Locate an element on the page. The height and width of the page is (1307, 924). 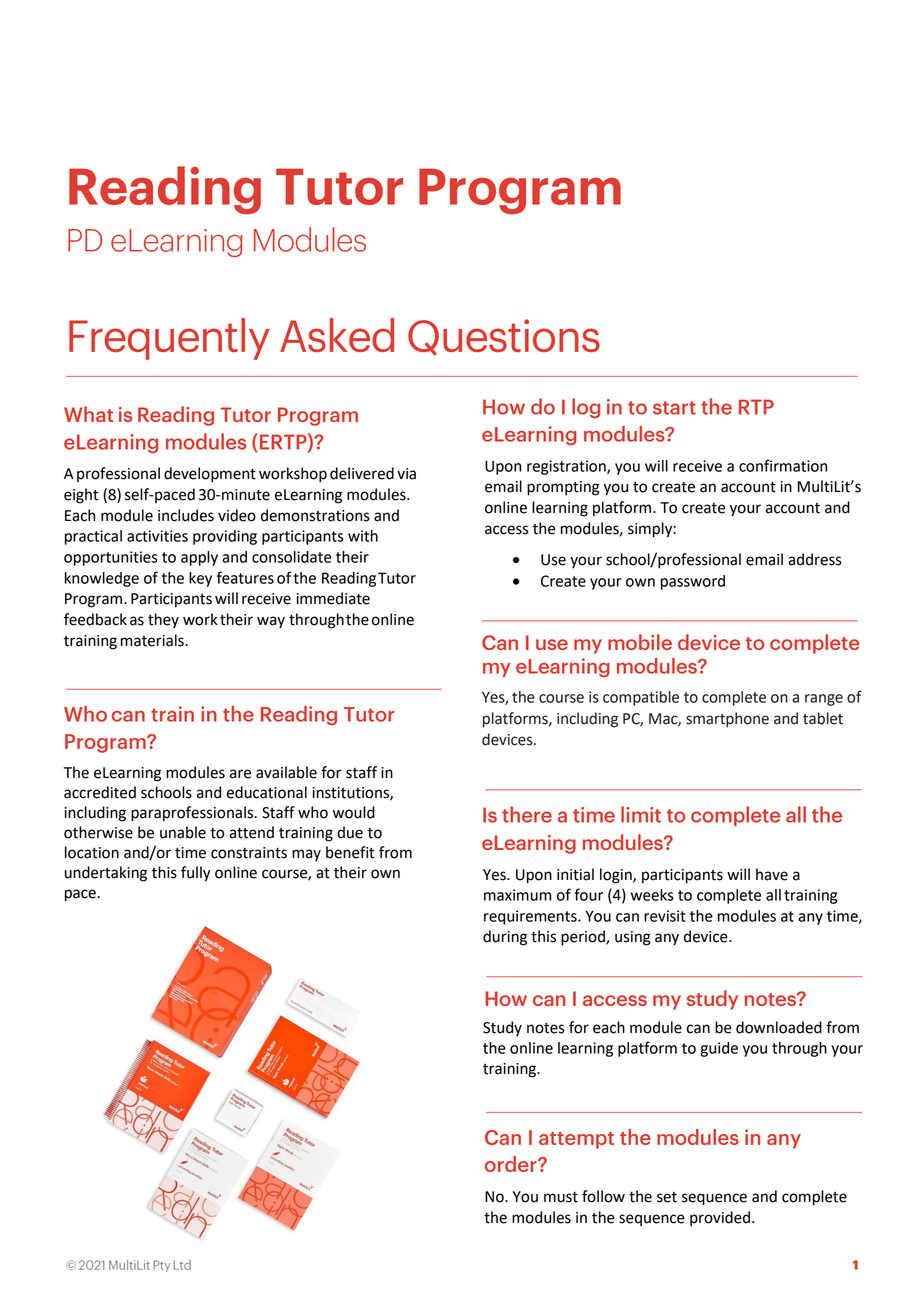
must is located at coordinates (561, 1197).
